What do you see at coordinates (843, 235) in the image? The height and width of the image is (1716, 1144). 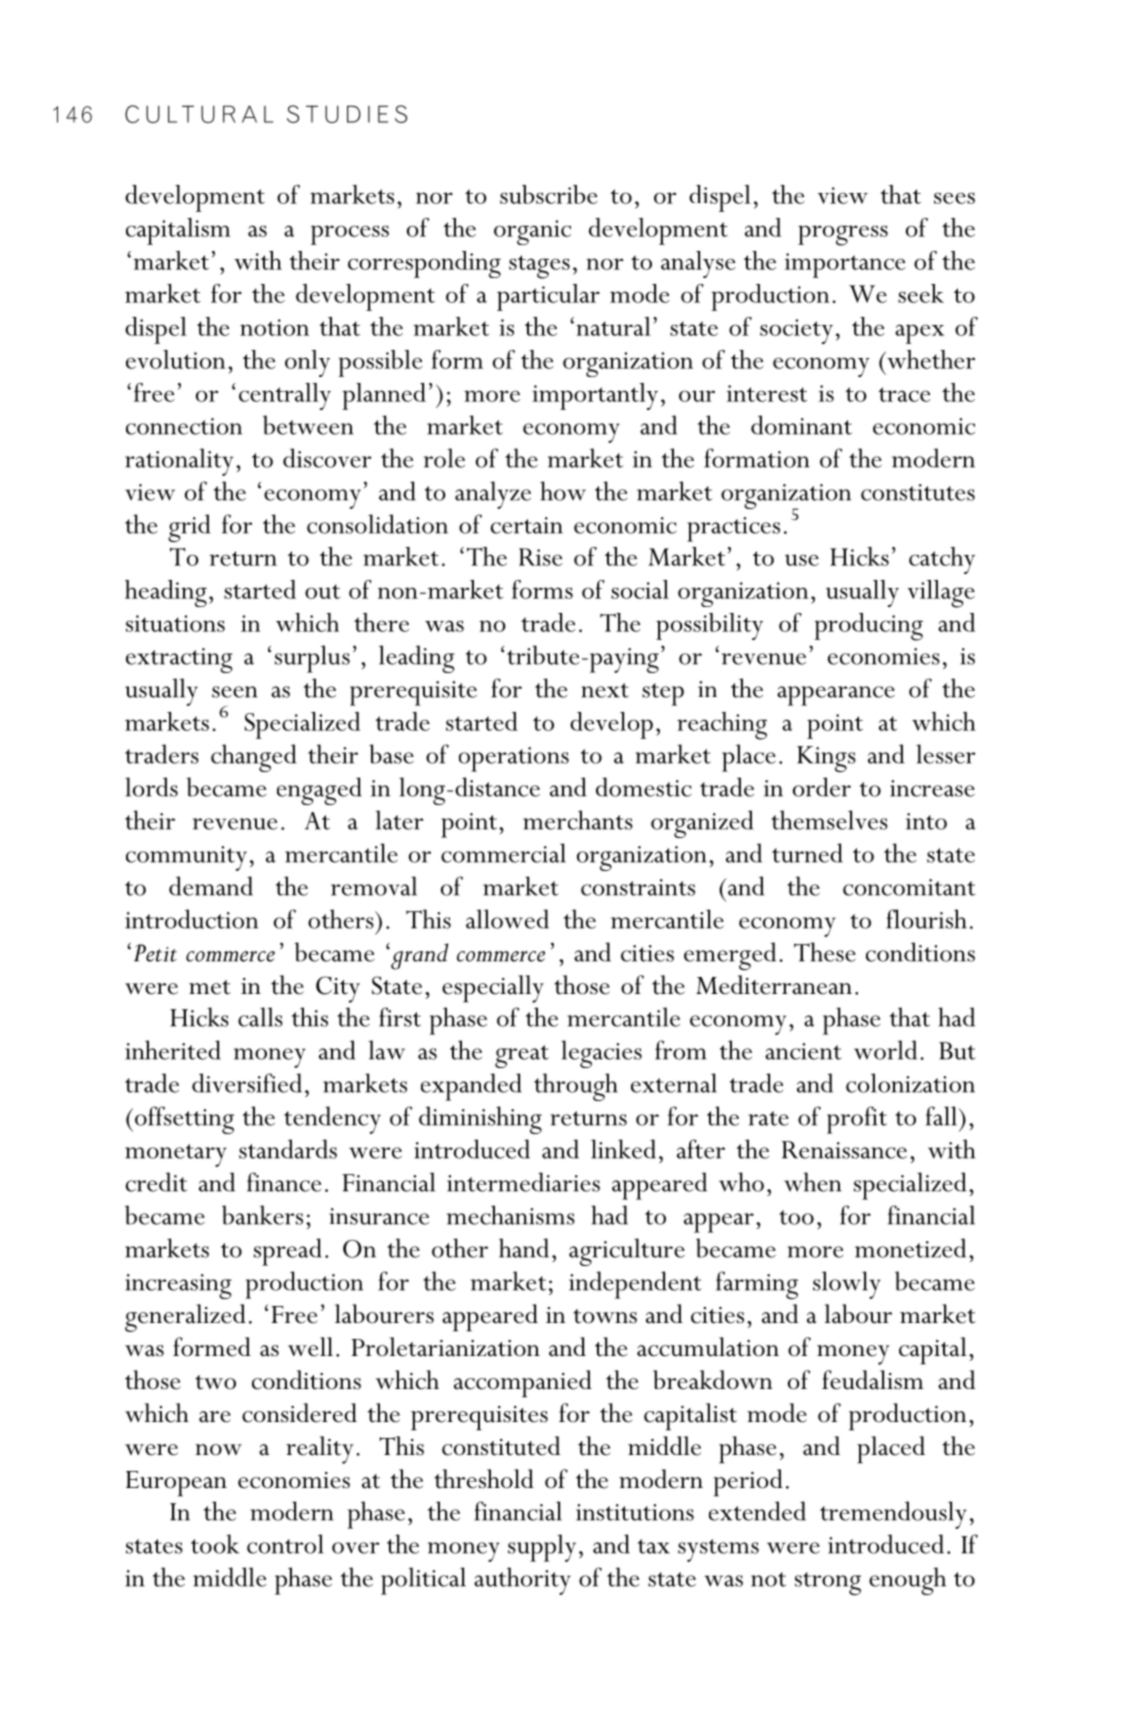 I see `progress` at bounding box center [843, 235].
